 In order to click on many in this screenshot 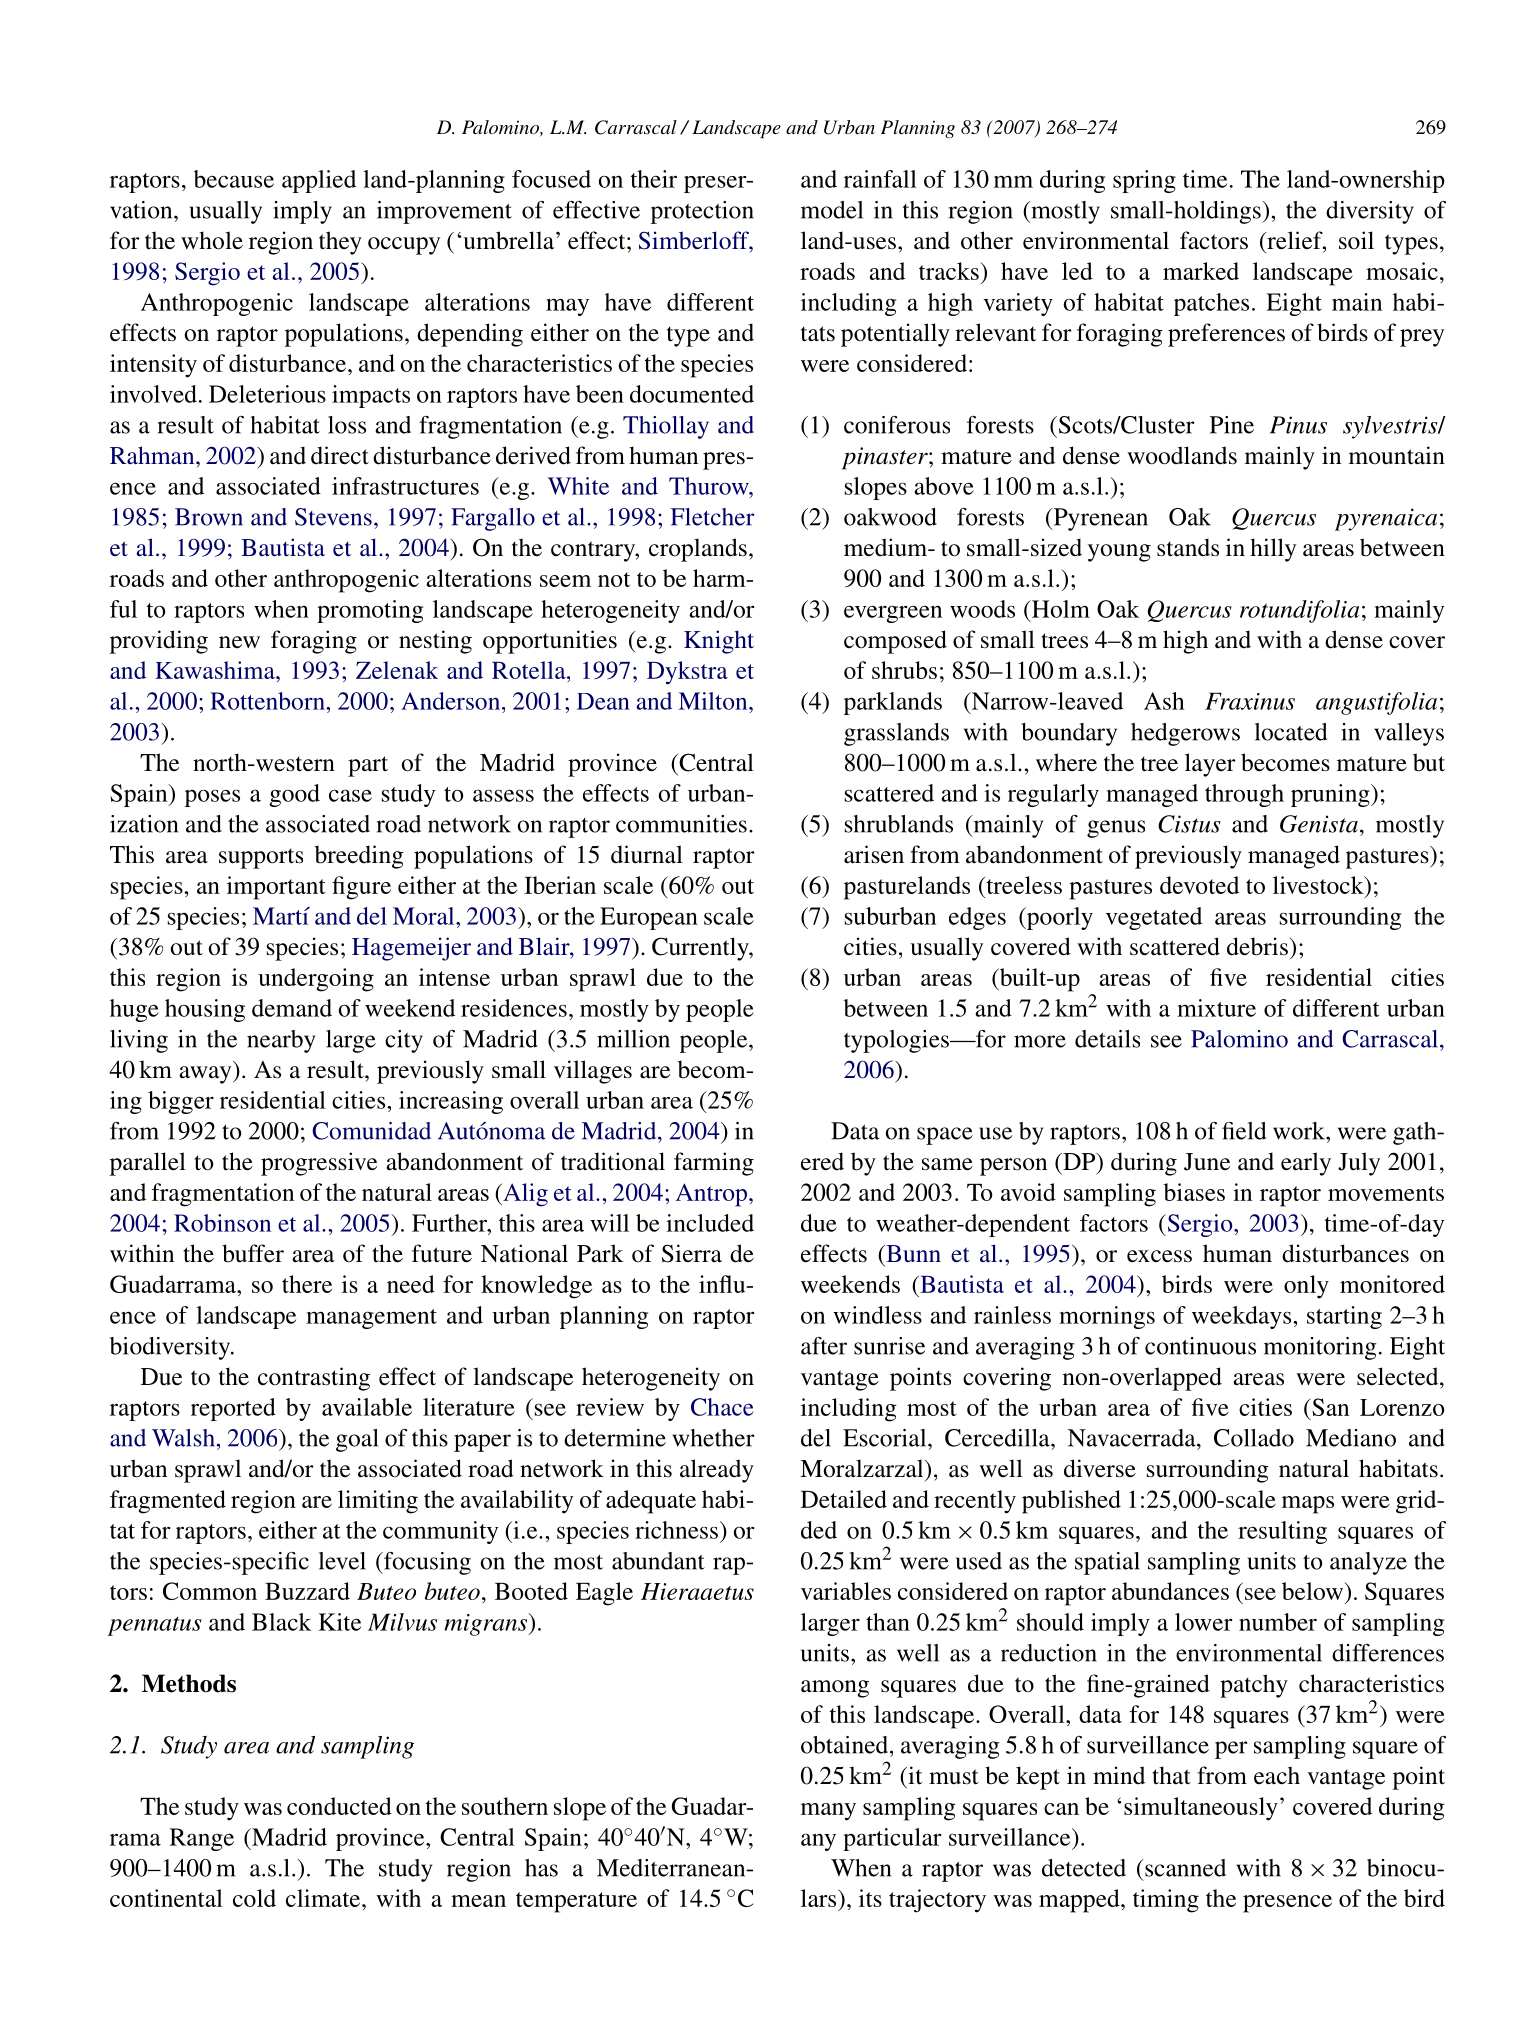, I will do `click(828, 1812)`.
